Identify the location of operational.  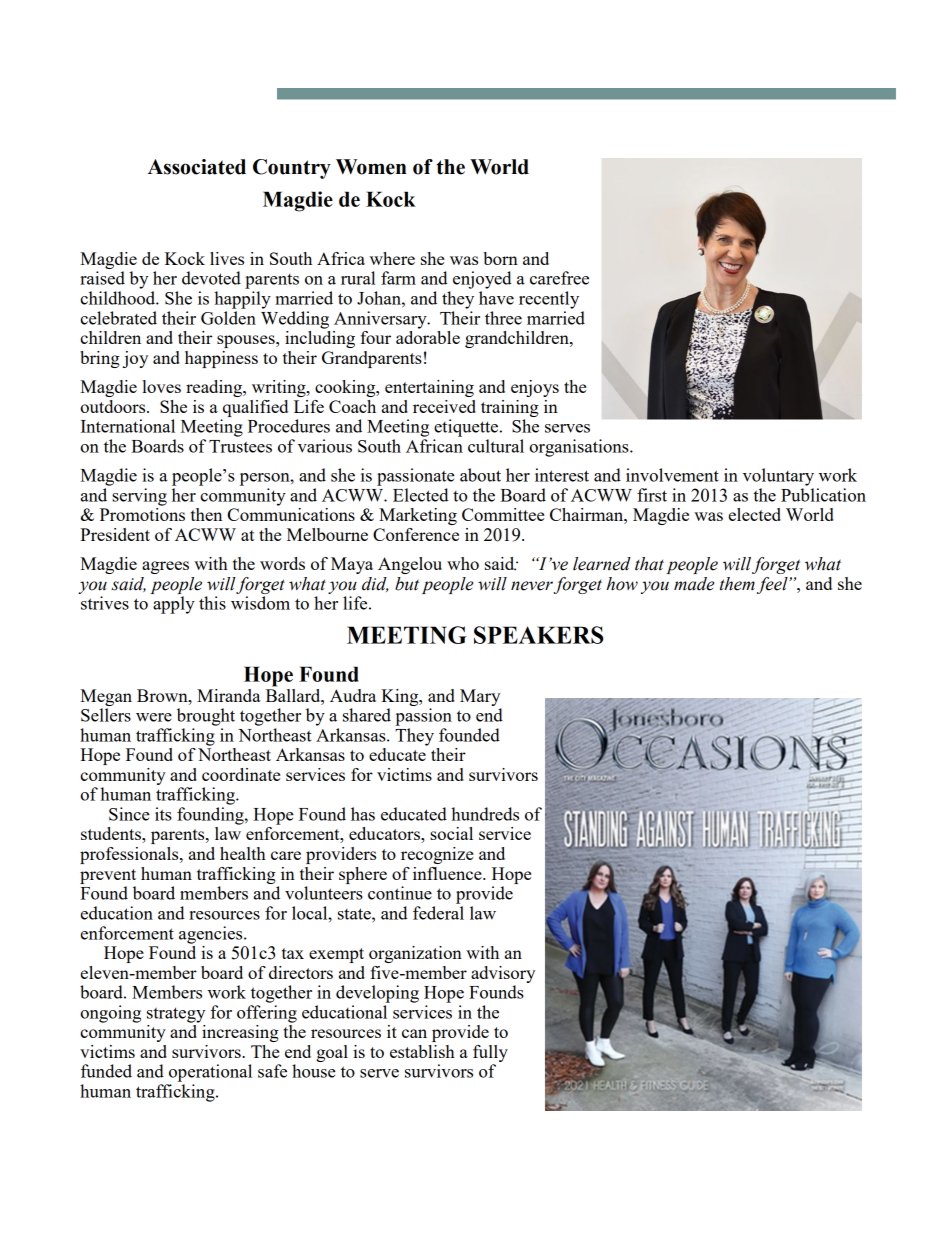
(210, 1073).
